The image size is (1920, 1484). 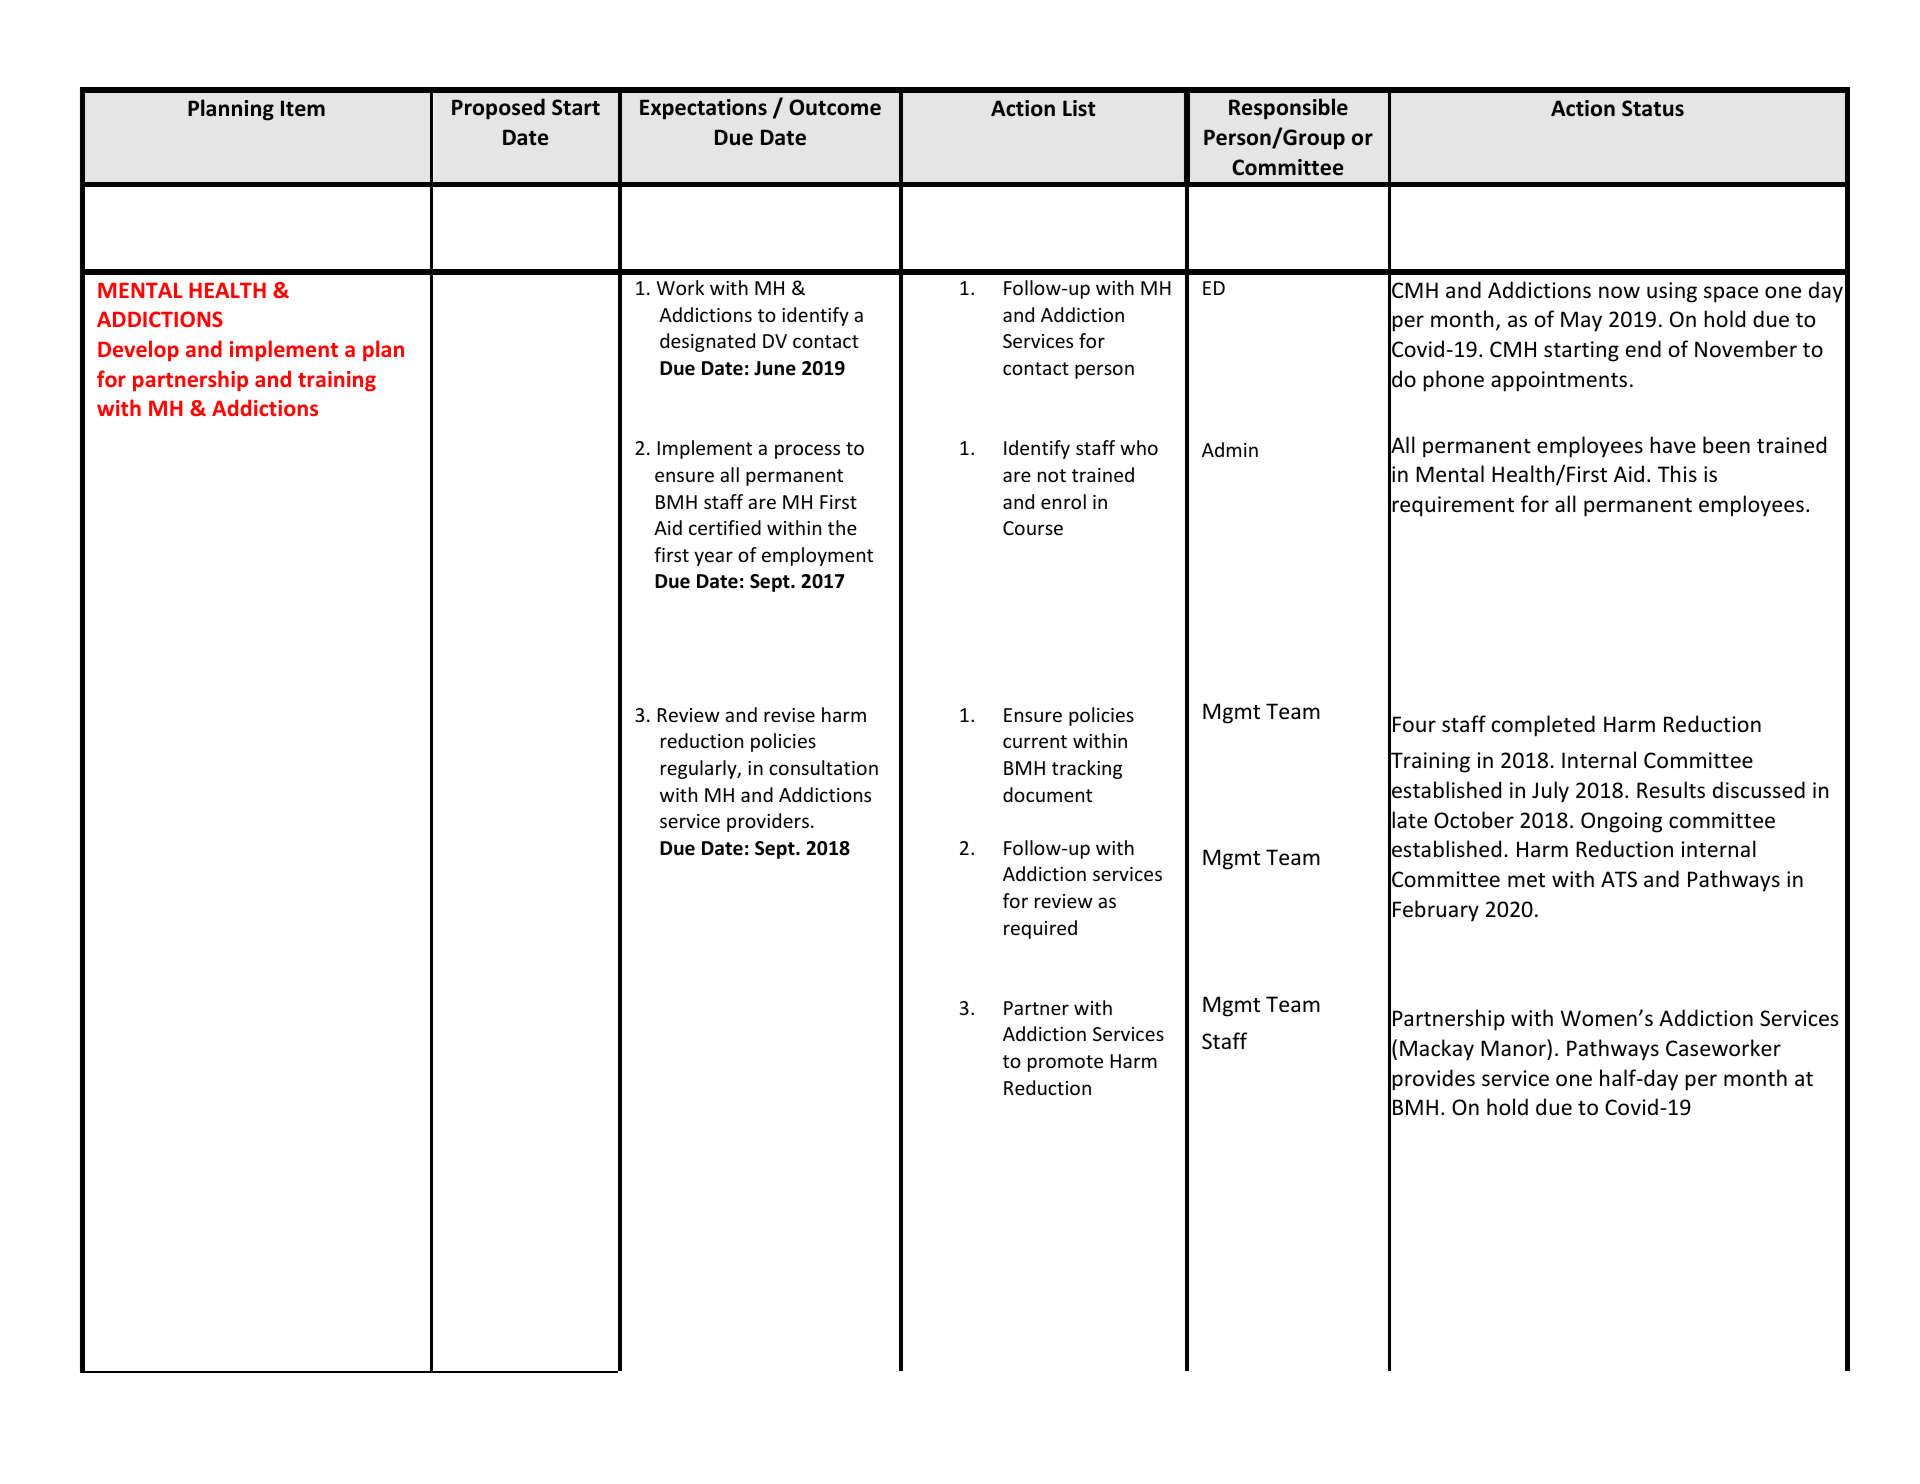 What do you see at coordinates (713, 558) in the page?
I see `year` at bounding box center [713, 558].
